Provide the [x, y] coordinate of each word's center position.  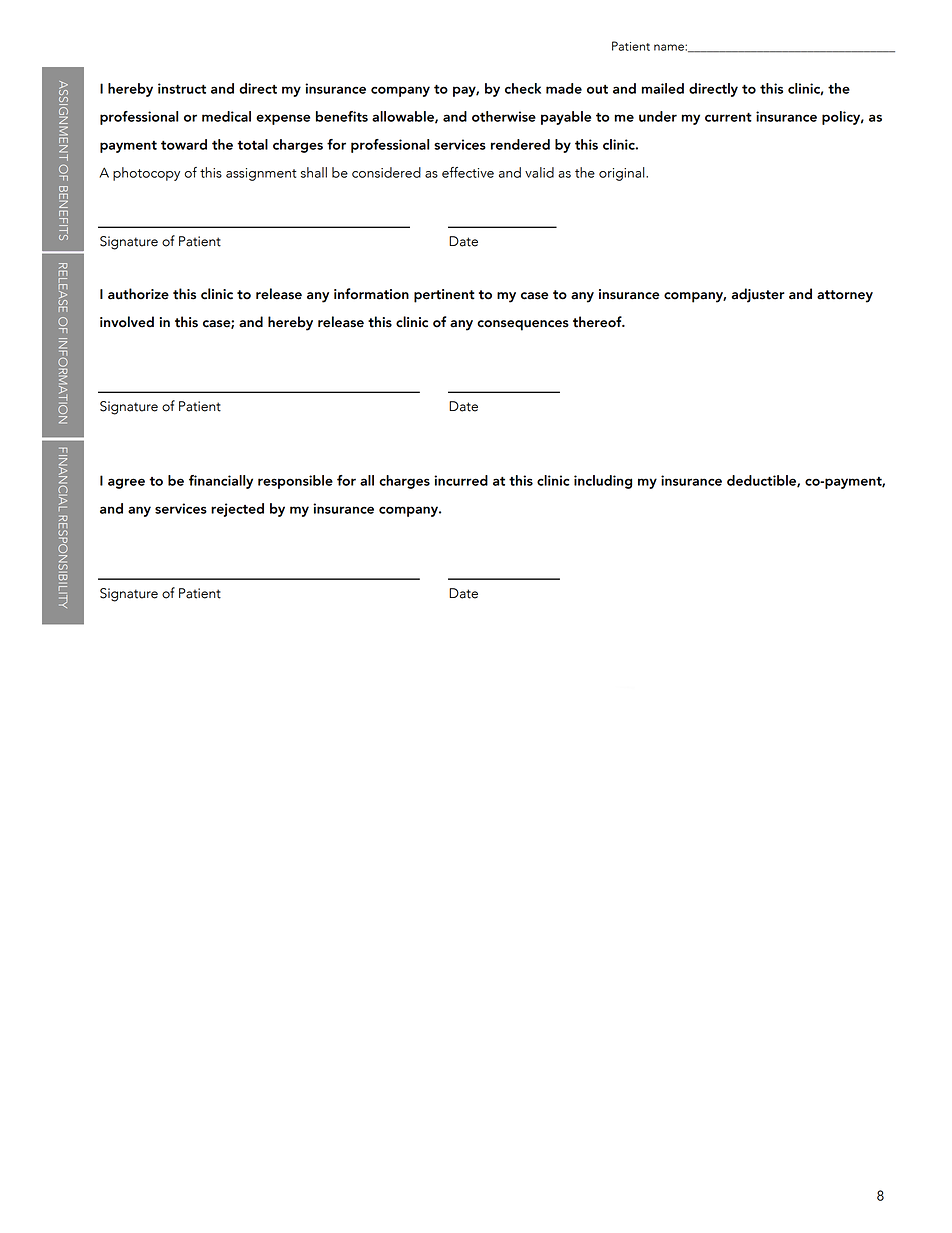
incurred [461, 480]
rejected [237, 510]
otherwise [504, 116]
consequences [523, 325]
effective [468, 172]
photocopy [146, 174]
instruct [182, 88]
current [728, 117]
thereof [598, 322]
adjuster [758, 295]
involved [127, 322]
